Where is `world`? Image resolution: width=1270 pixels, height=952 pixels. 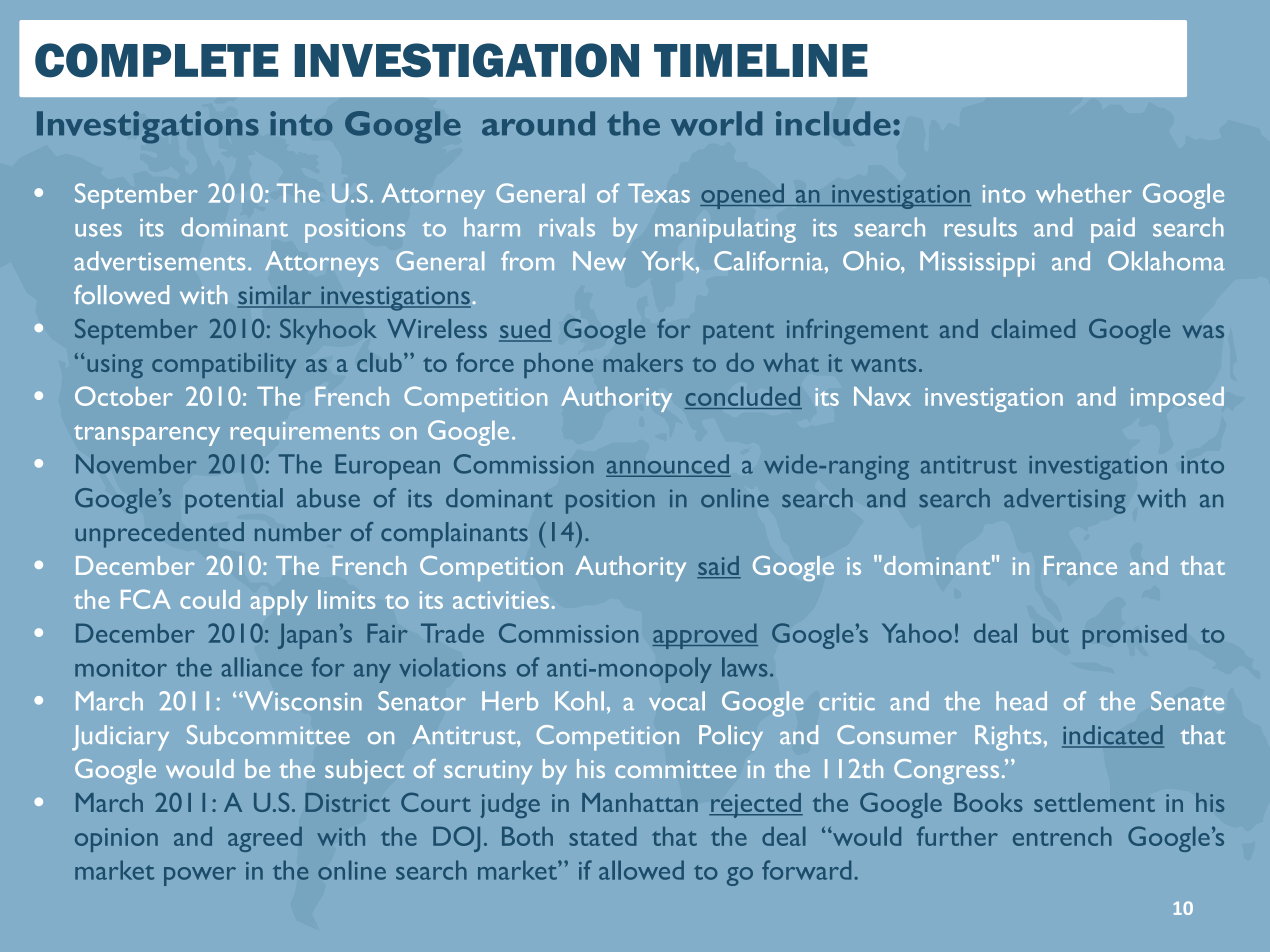
world is located at coordinates (716, 123).
